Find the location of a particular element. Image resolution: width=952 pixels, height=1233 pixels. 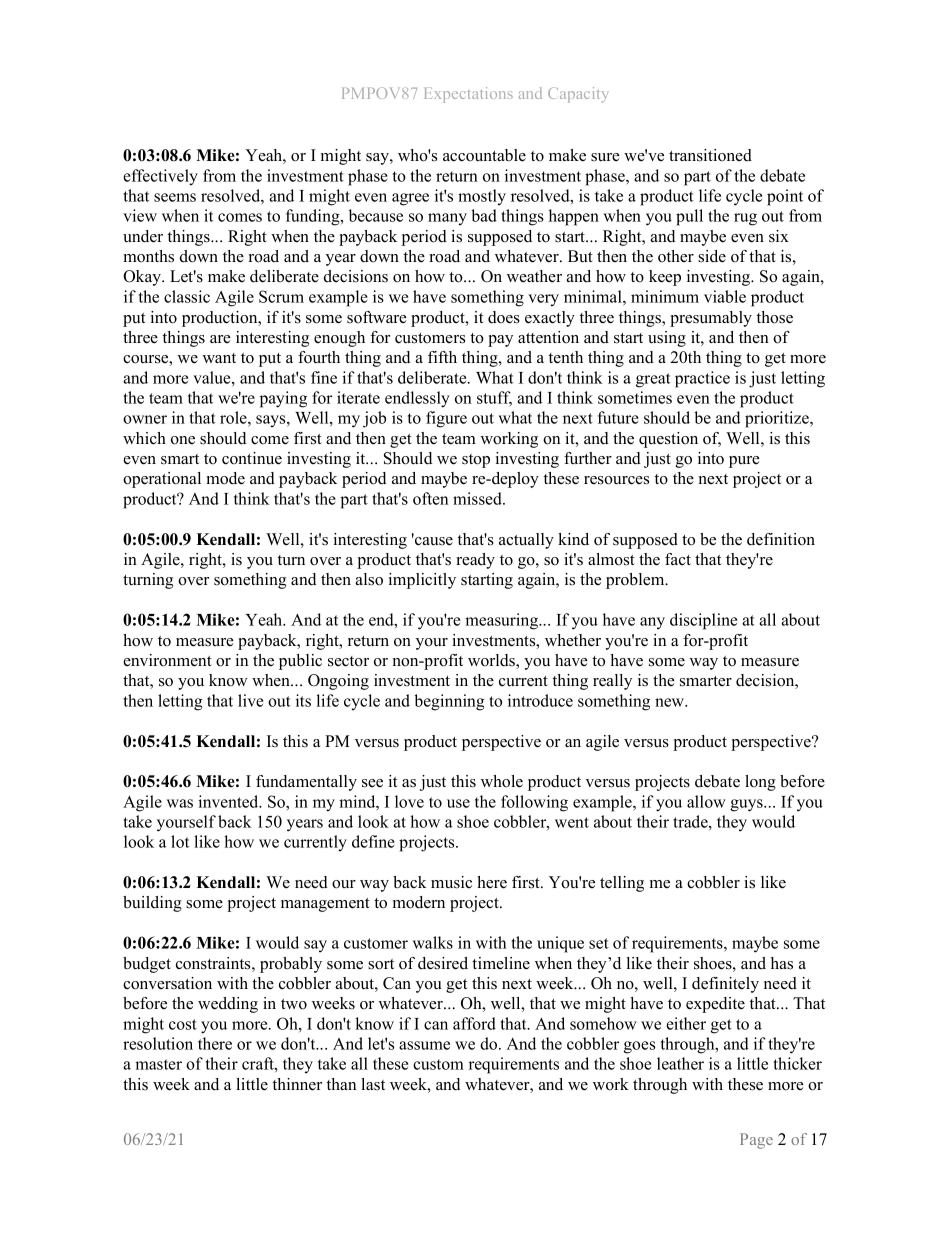

discipline is located at coordinates (703, 621).
